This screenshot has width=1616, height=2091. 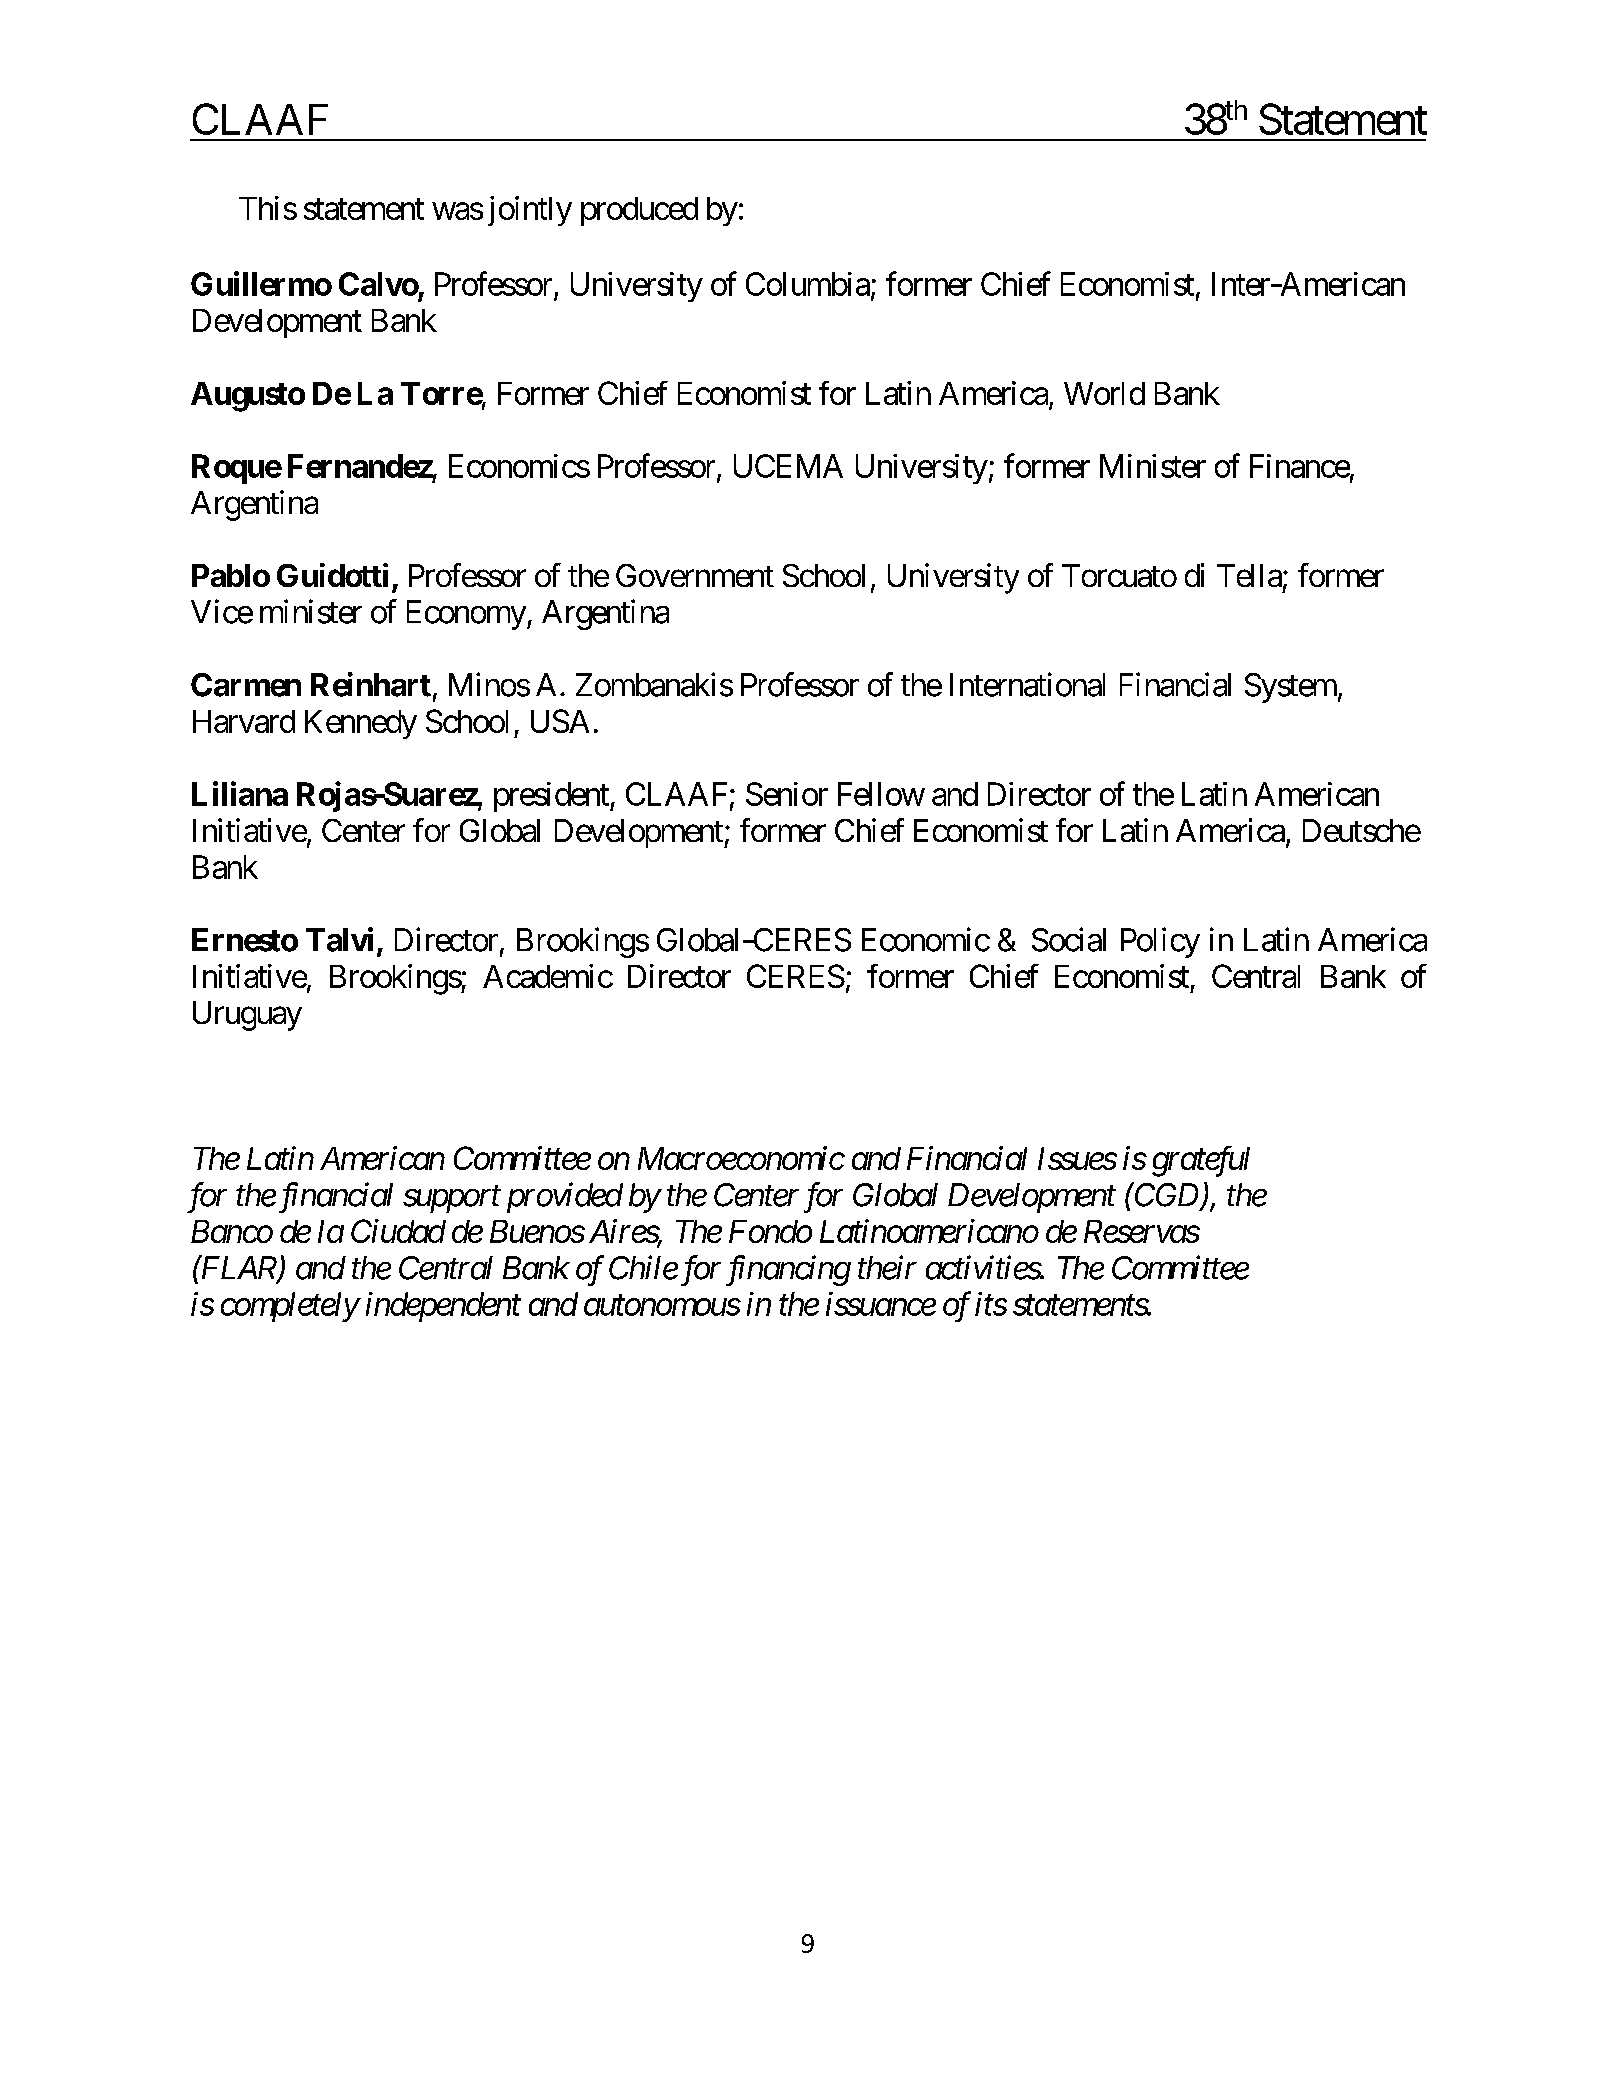 I want to click on jointly, so click(x=530, y=211).
